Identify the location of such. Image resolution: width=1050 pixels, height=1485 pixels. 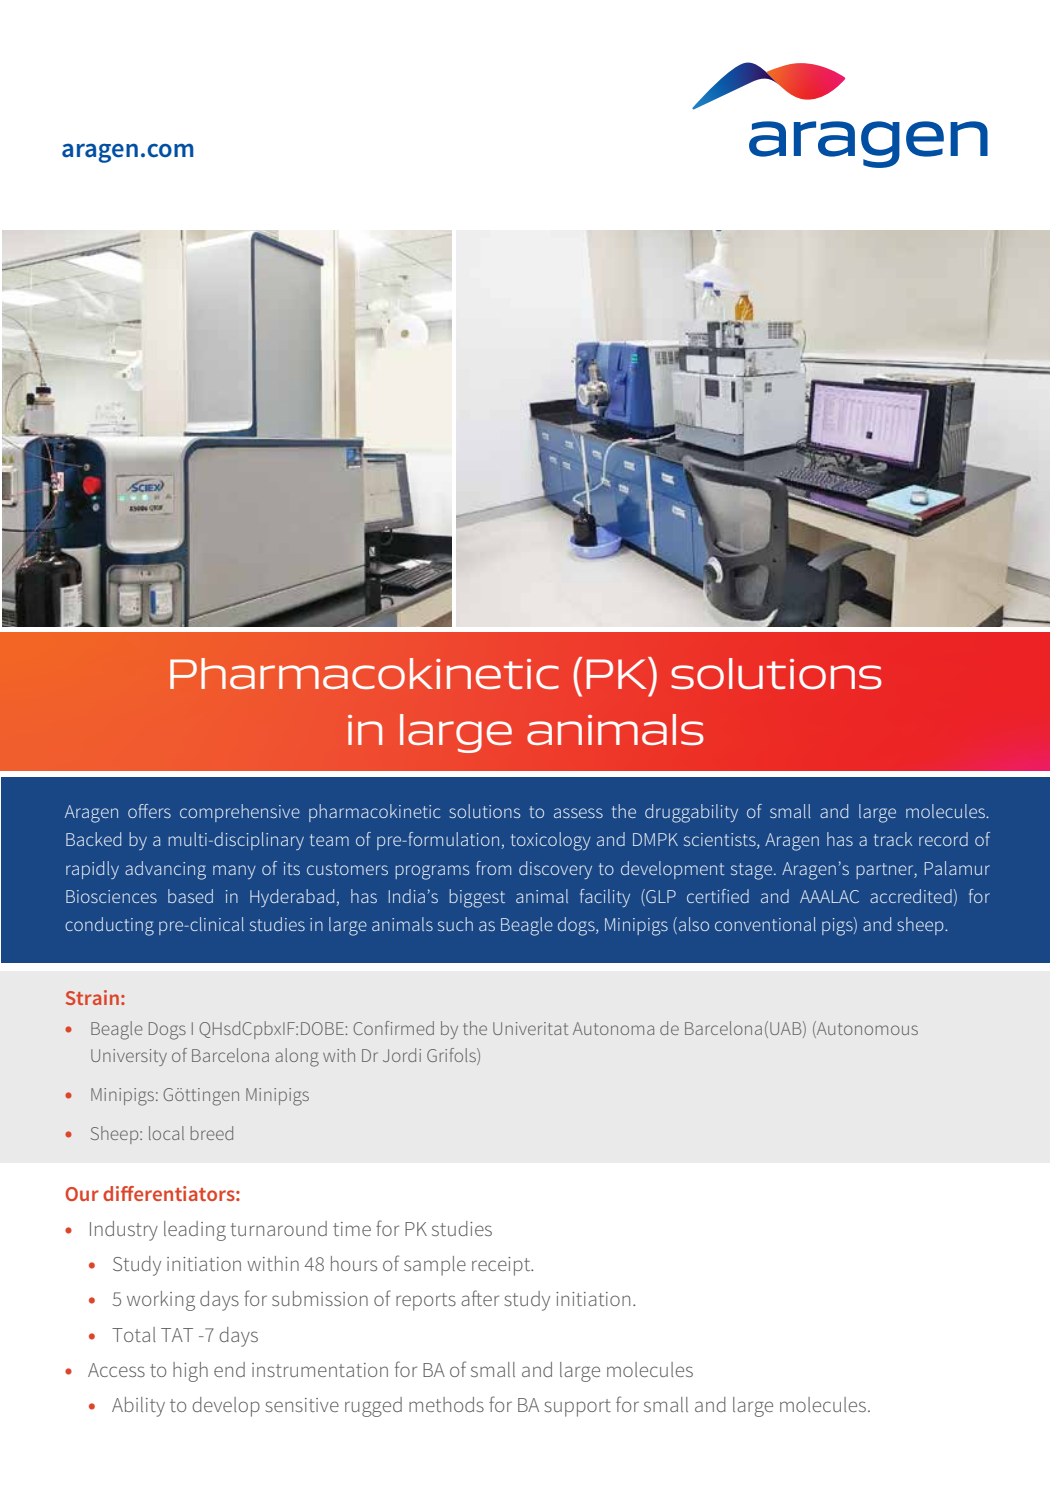
(455, 924).
